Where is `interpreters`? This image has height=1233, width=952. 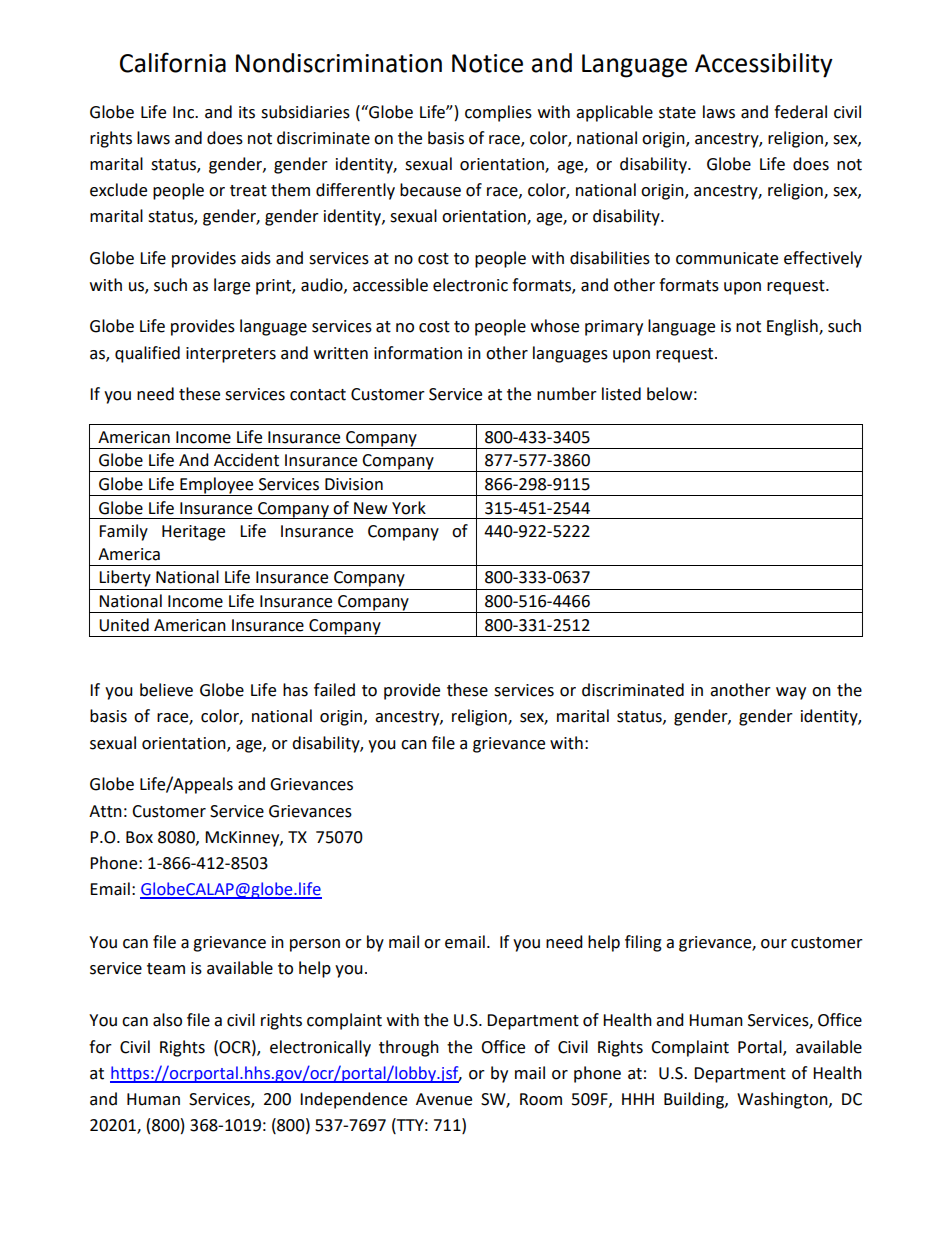
interpreters is located at coordinates (231, 355).
